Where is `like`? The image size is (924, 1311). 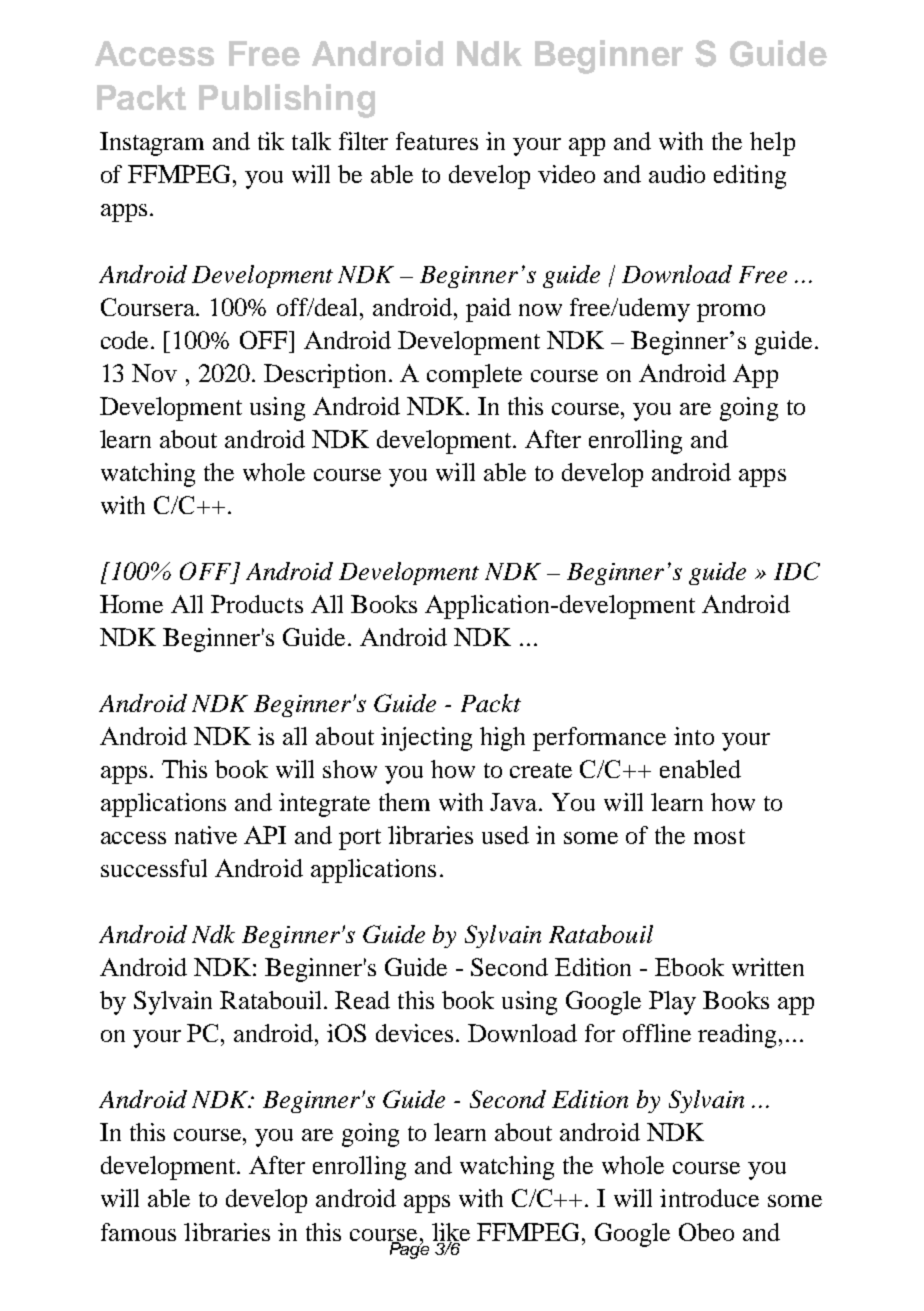
like is located at coordinates (451, 1233).
